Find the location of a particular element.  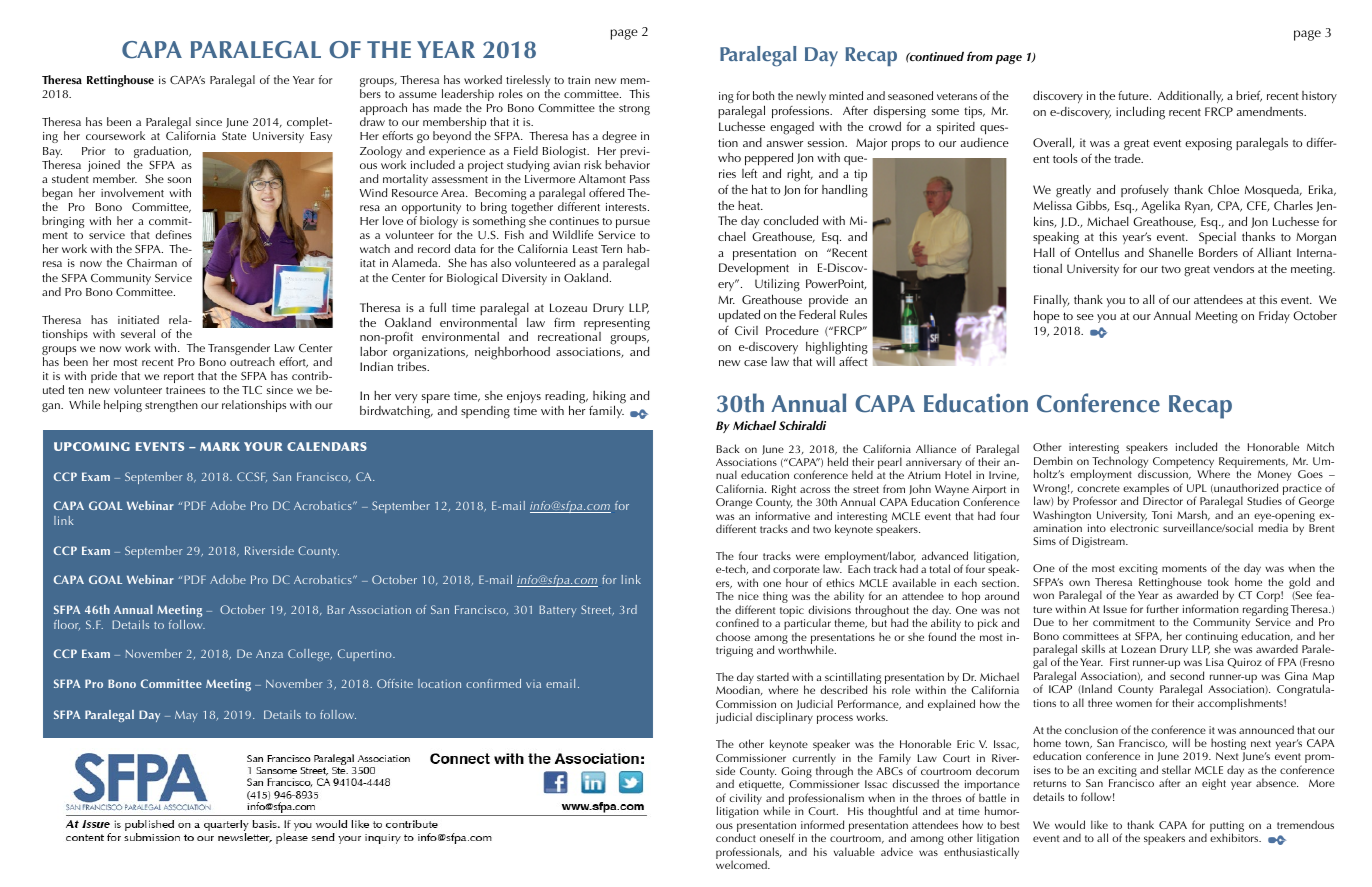

including is located at coordinates (1140, 113).
